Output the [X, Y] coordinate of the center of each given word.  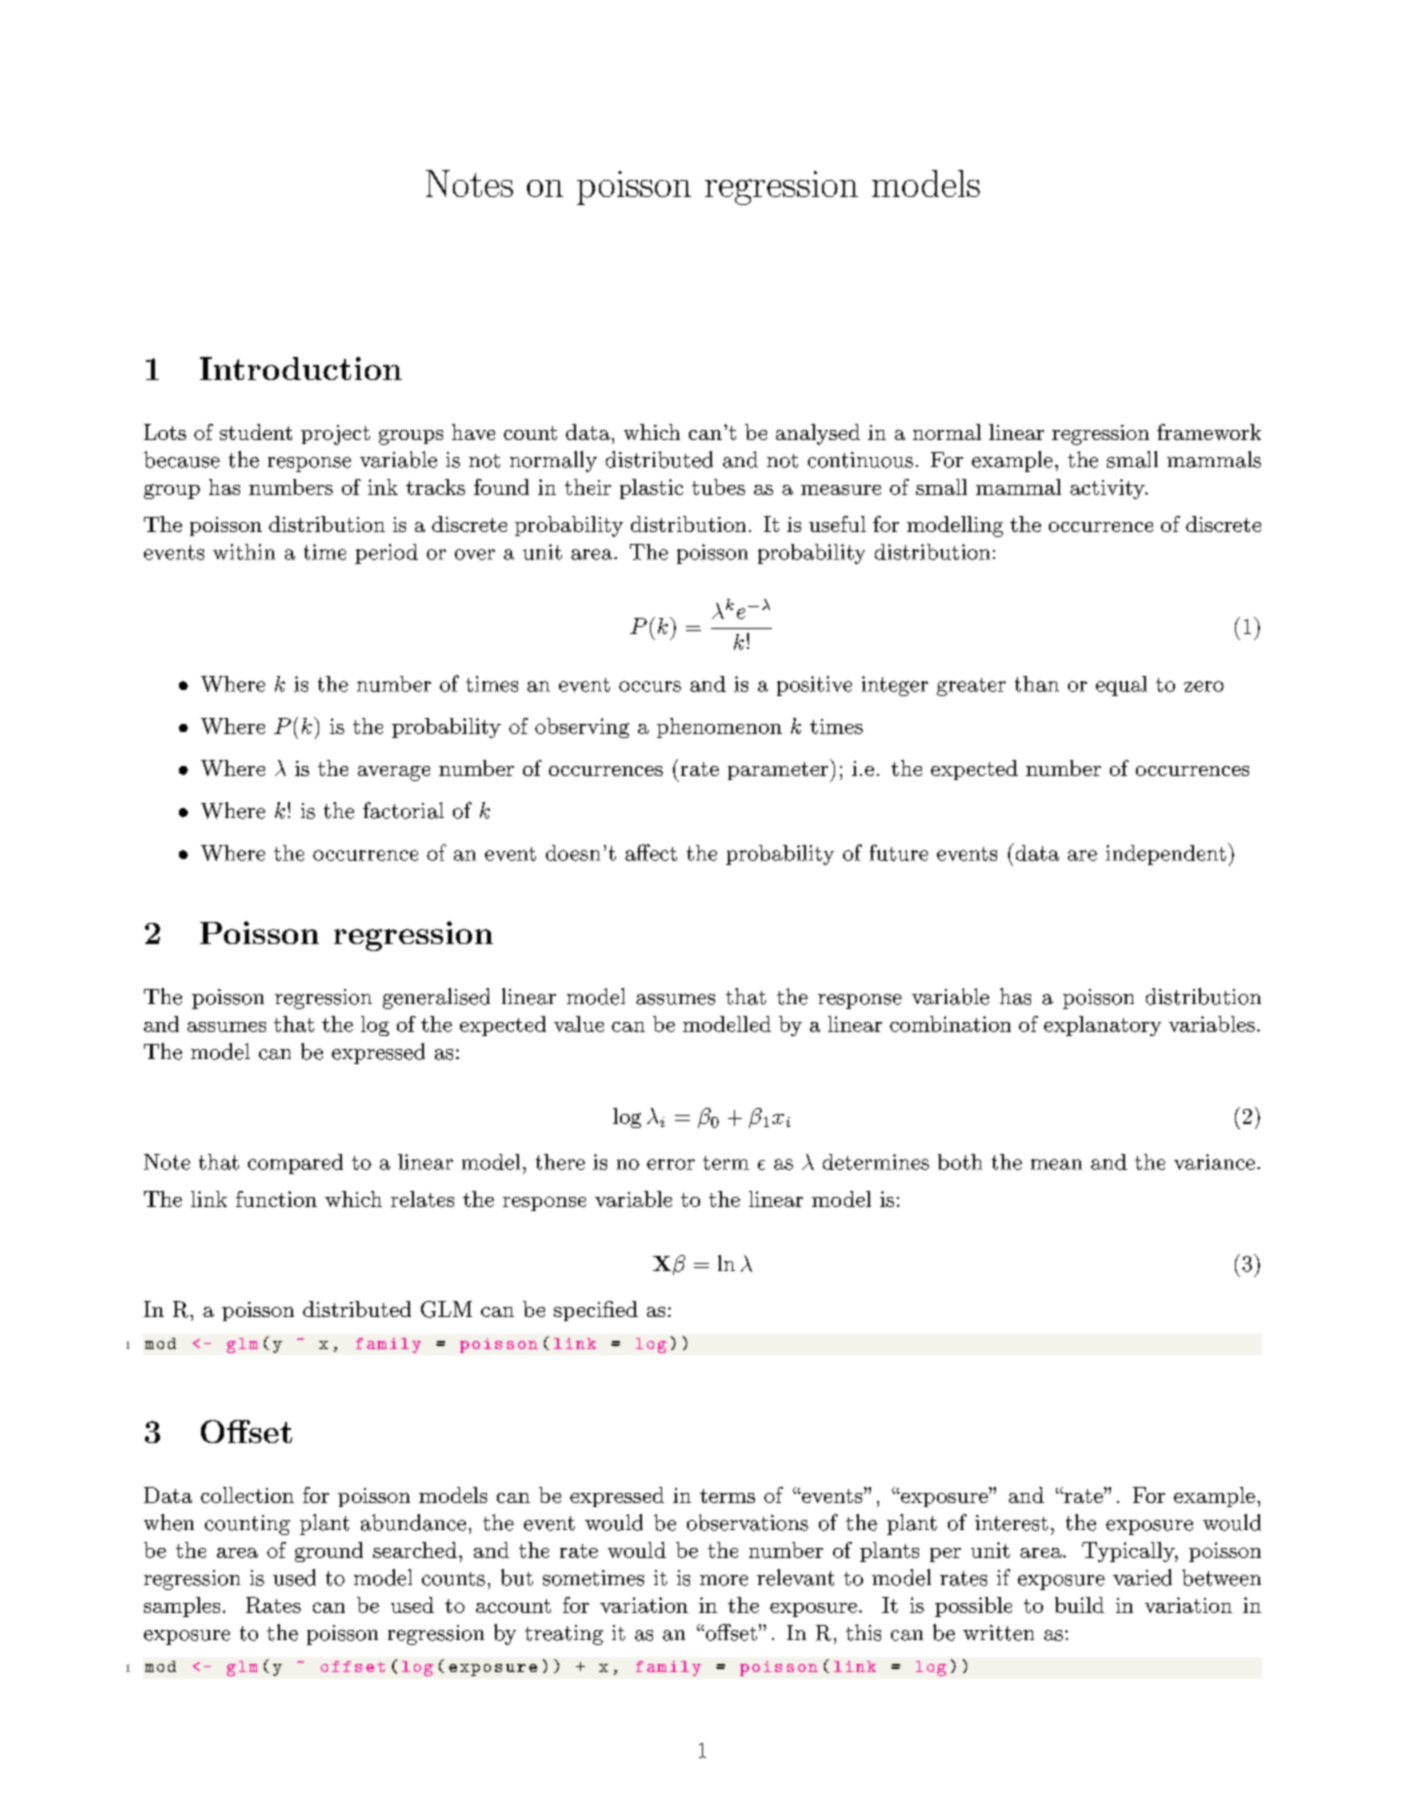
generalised [436, 998]
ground [329, 1552]
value [579, 1024]
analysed [818, 434]
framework [1209, 432]
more [724, 1580]
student [256, 432]
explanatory [1102, 1026]
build [1079, 1605]
